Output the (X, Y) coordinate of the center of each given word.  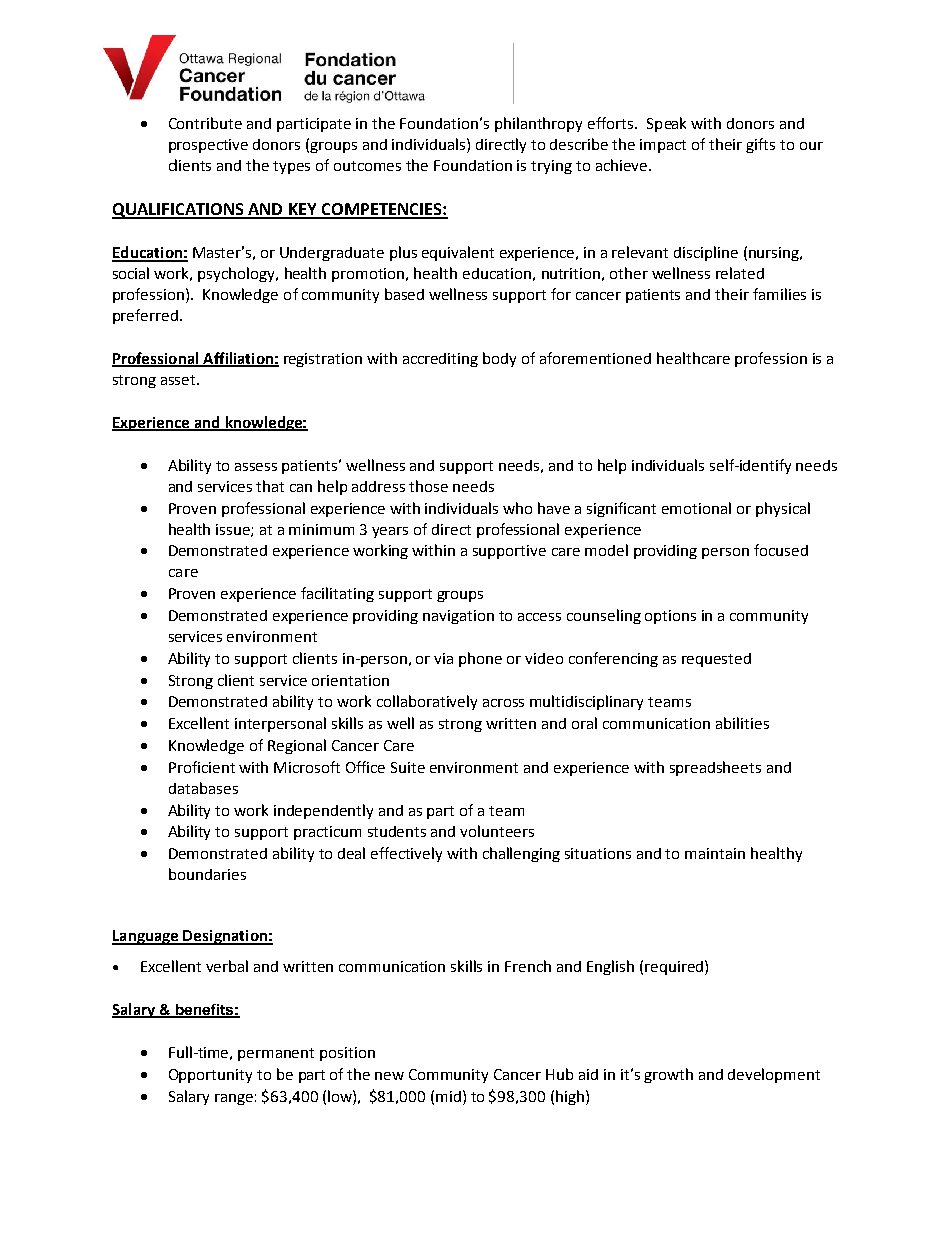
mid (448, 1096)
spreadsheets (715, 768)
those (428, 486)
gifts (760, 145)
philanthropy (538, 124)
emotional (696, 508)
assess (256, 467)
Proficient (202, 767)
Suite (408, 767)
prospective (208, 146)
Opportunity (210, 1076)
